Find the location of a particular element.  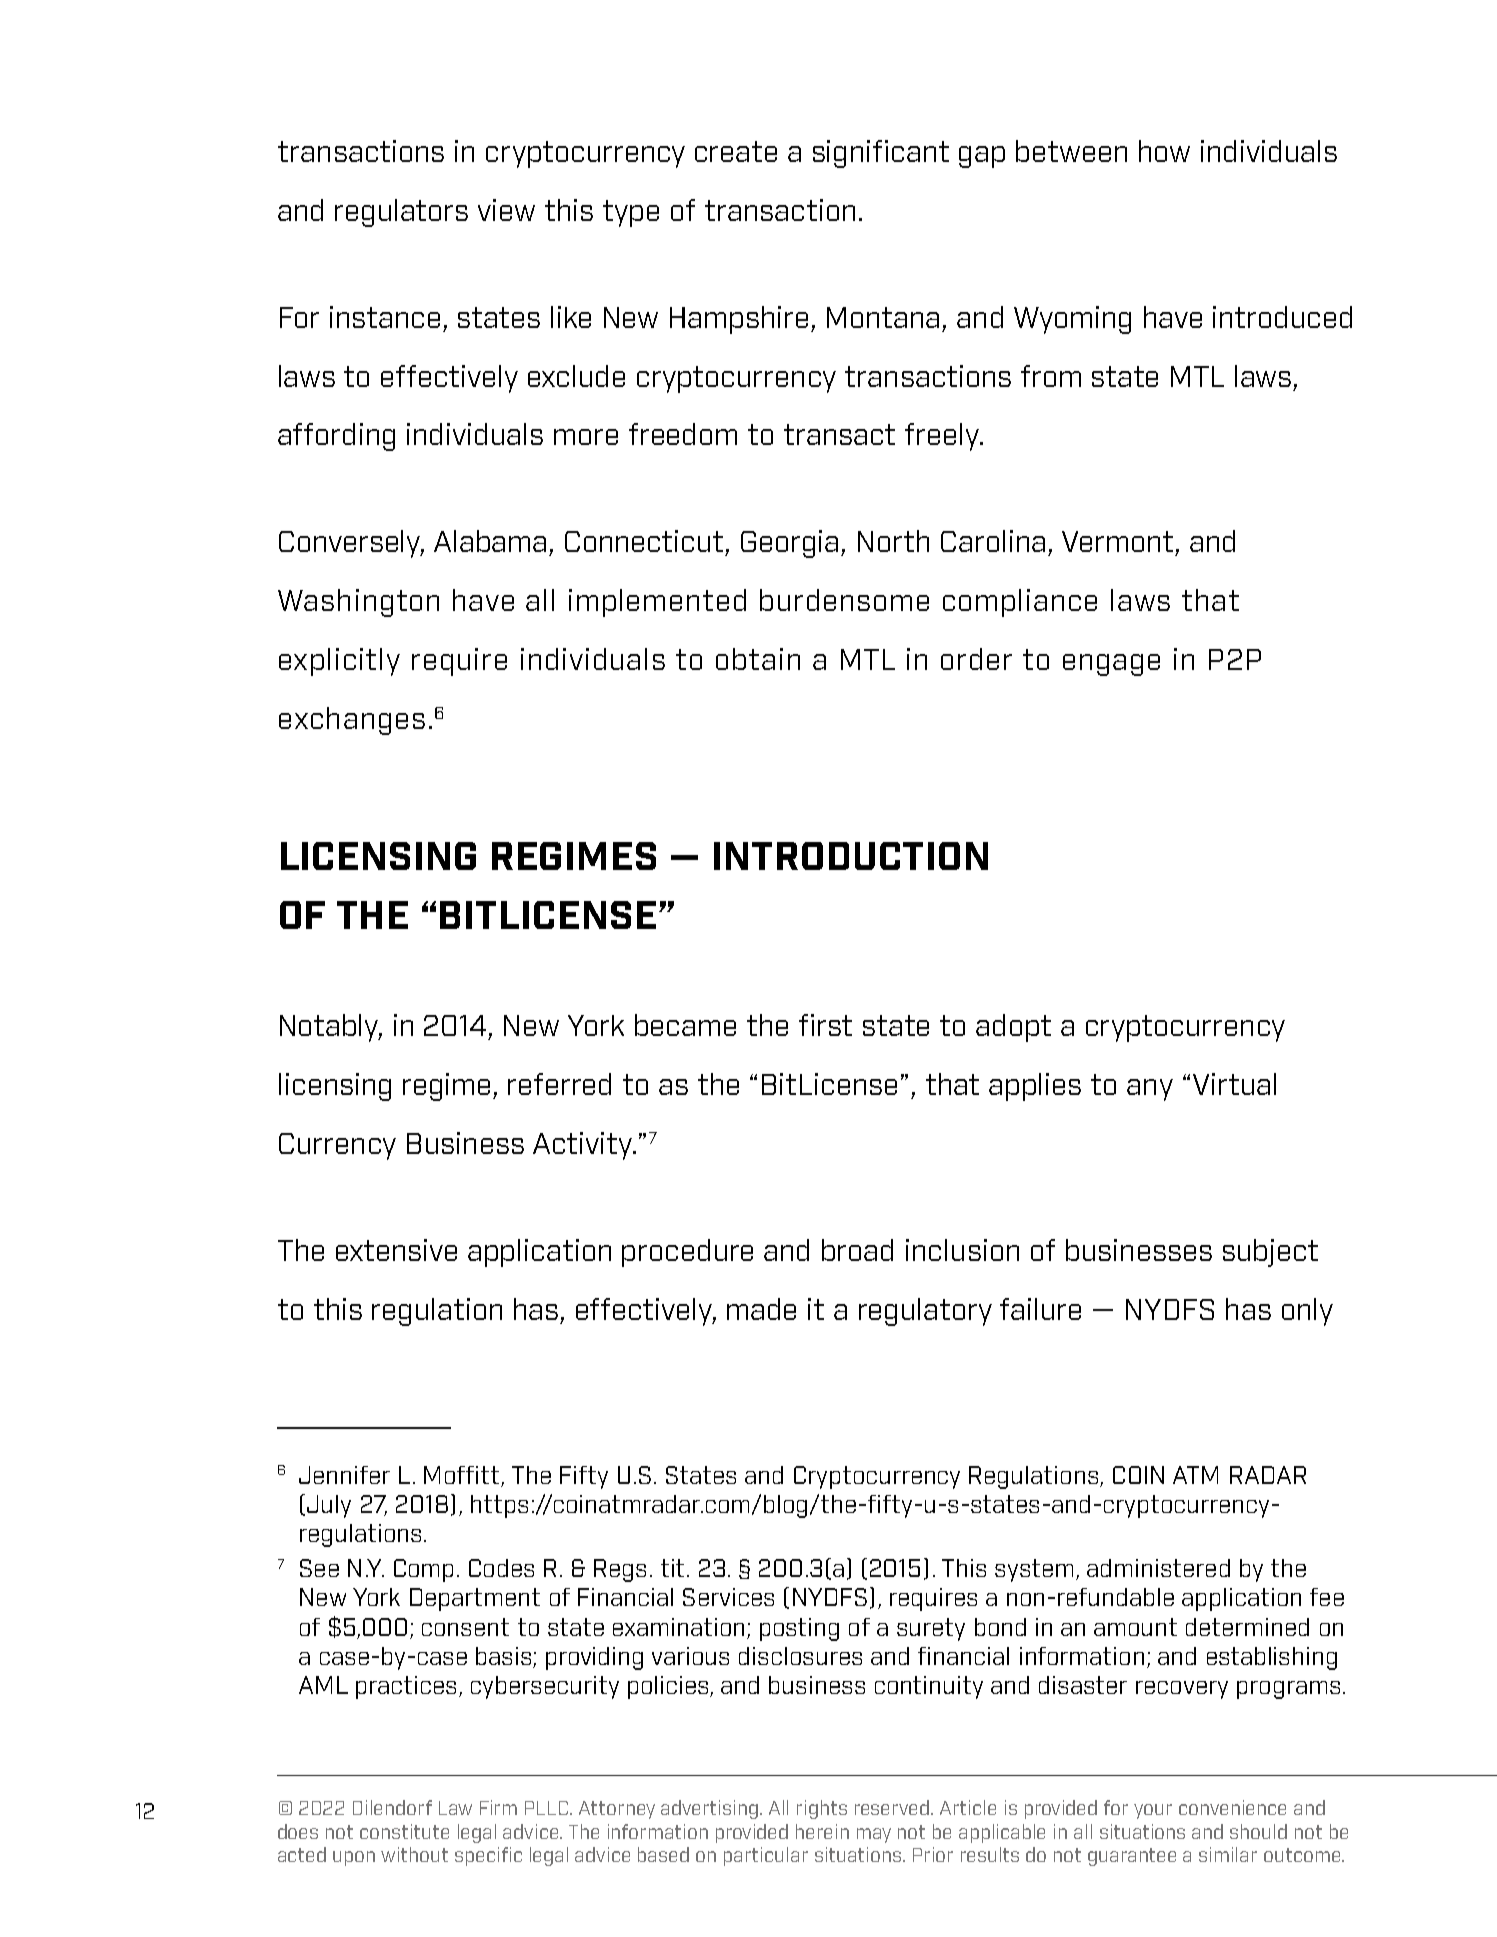

first is located at coordinates (825, 1025).
